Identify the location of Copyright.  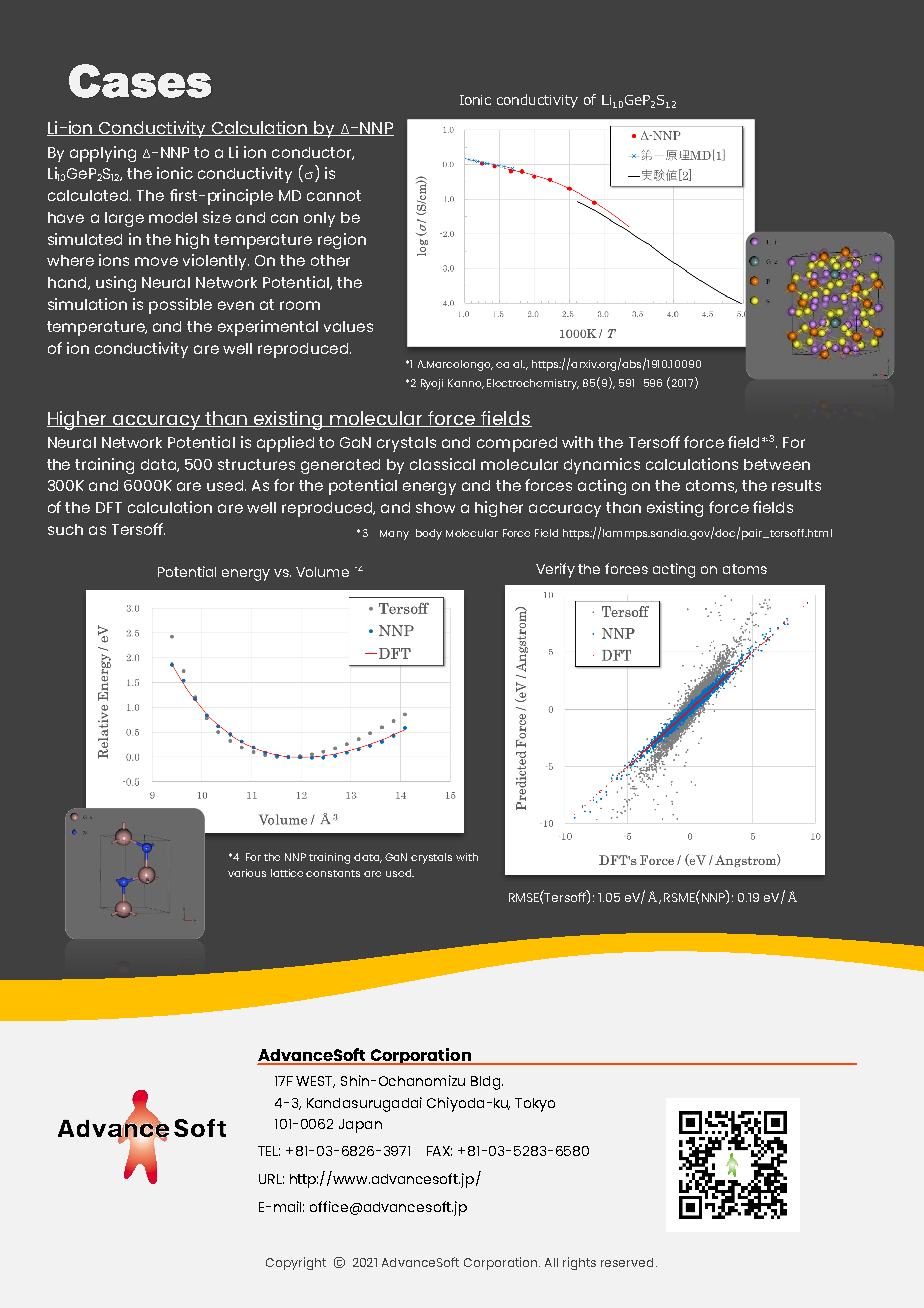
(296, 1263).
